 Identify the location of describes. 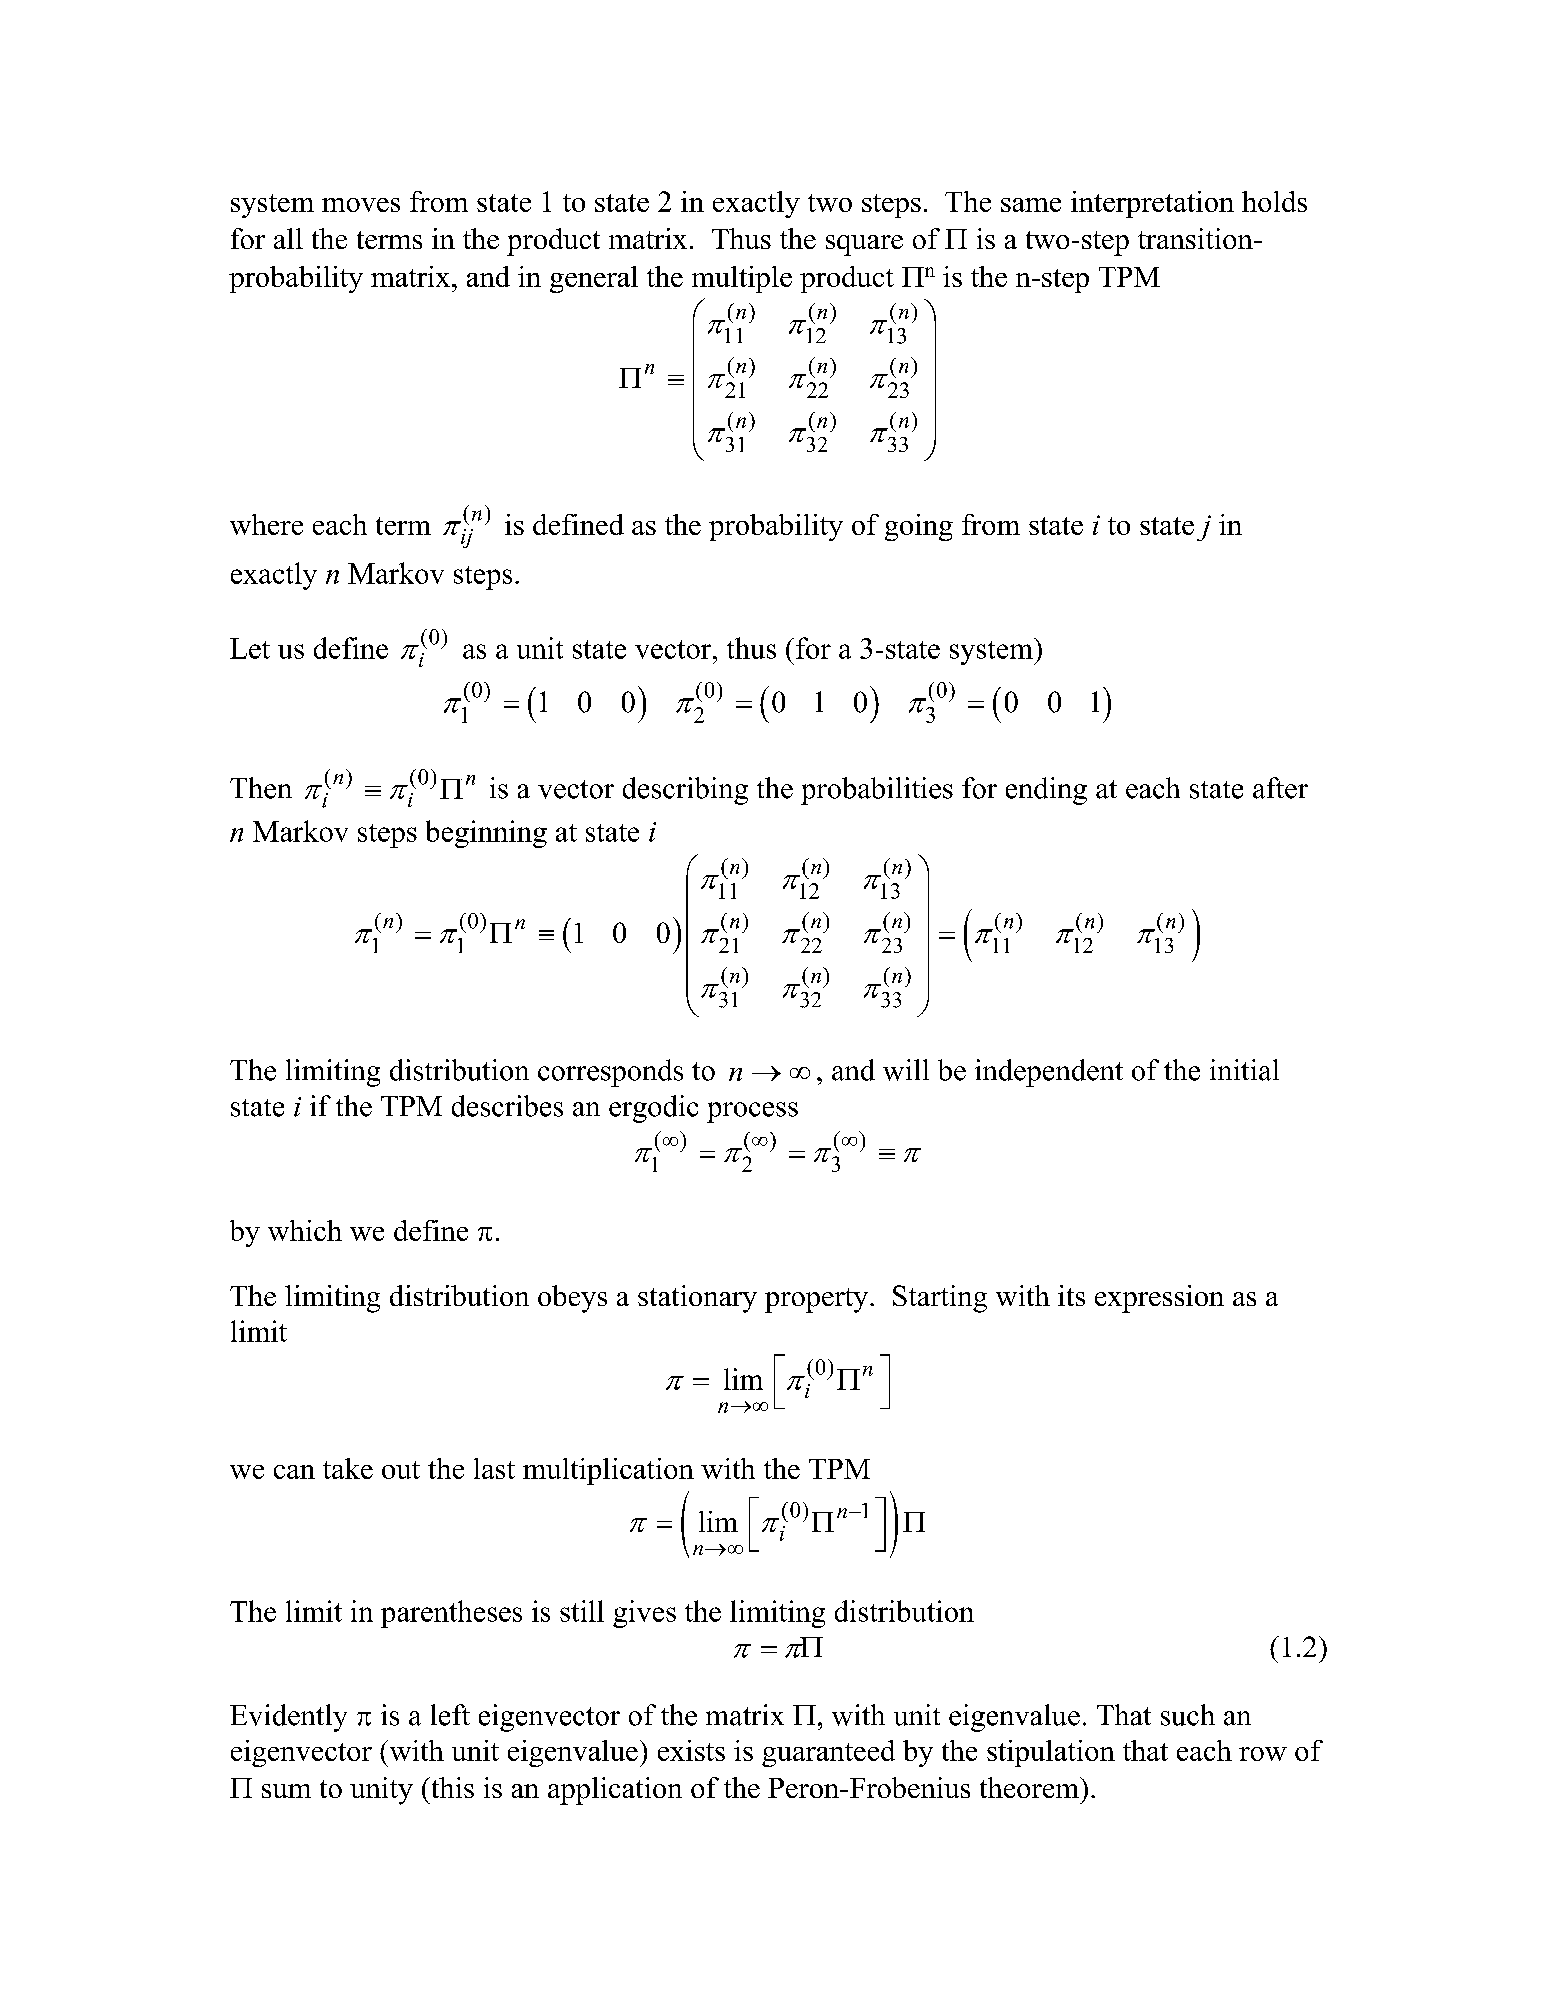
(507, 1106).
